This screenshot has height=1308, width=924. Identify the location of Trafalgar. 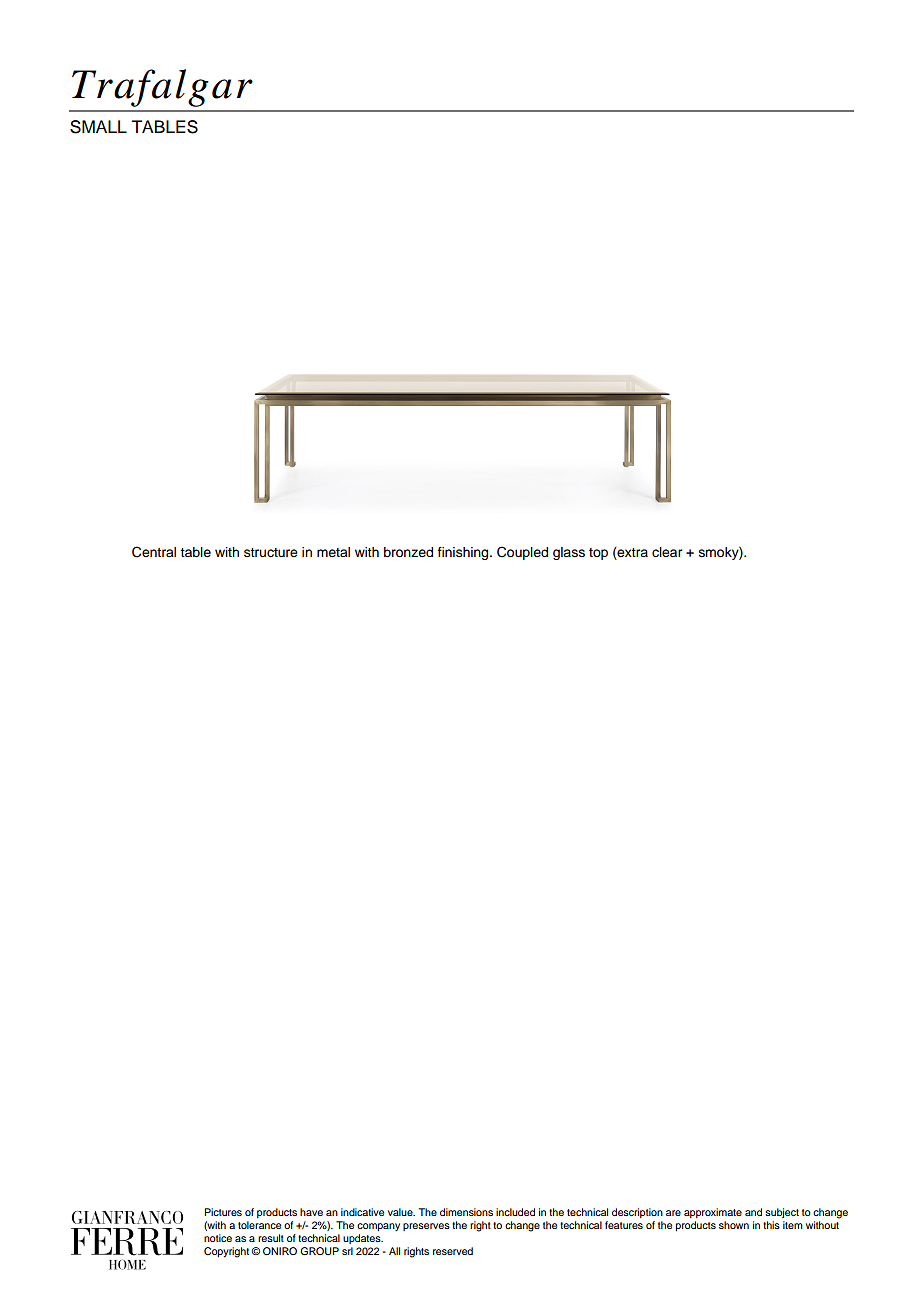
(162, 88).
